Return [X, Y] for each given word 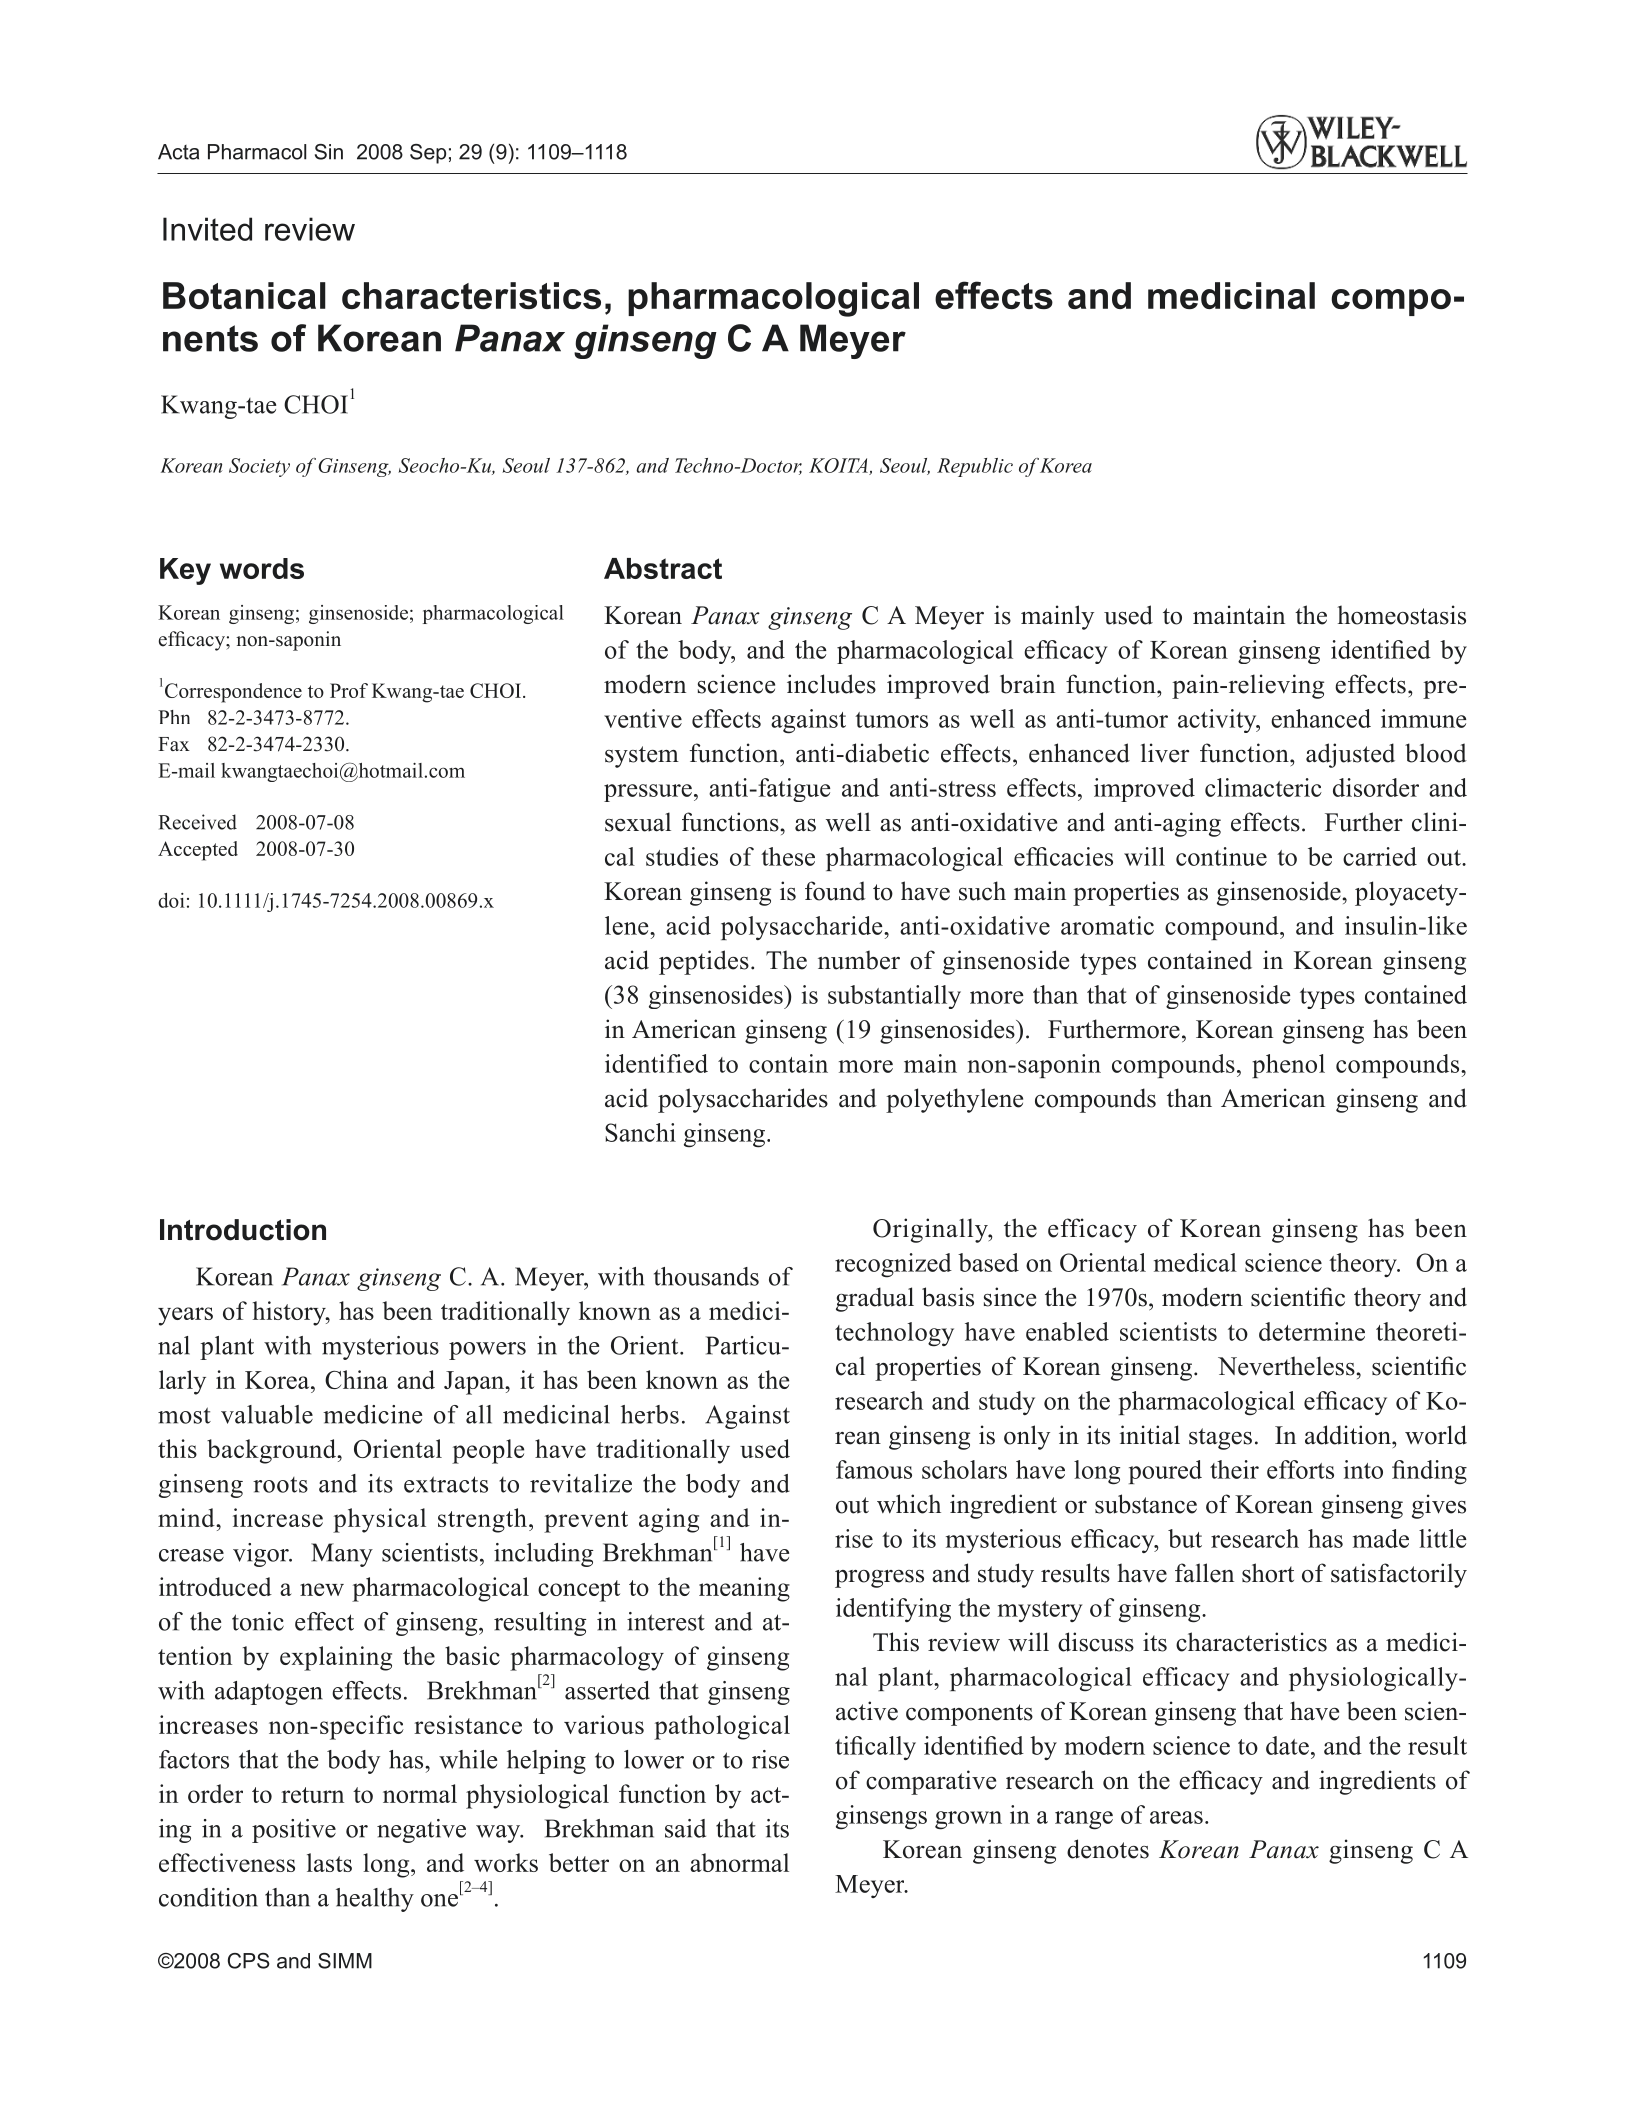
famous [874, 1469]
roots [280, 1485]
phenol [1288, 1066]
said [685, 1828]
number [859, 960]
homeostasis [1401, 615]
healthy [375, 1900]
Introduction [243, 1230]
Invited [207, 229]
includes [831, 684]
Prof [349, 690]
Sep [428, 154]
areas [1176, 1817]
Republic [975, 467]
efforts [1300, 1469]
